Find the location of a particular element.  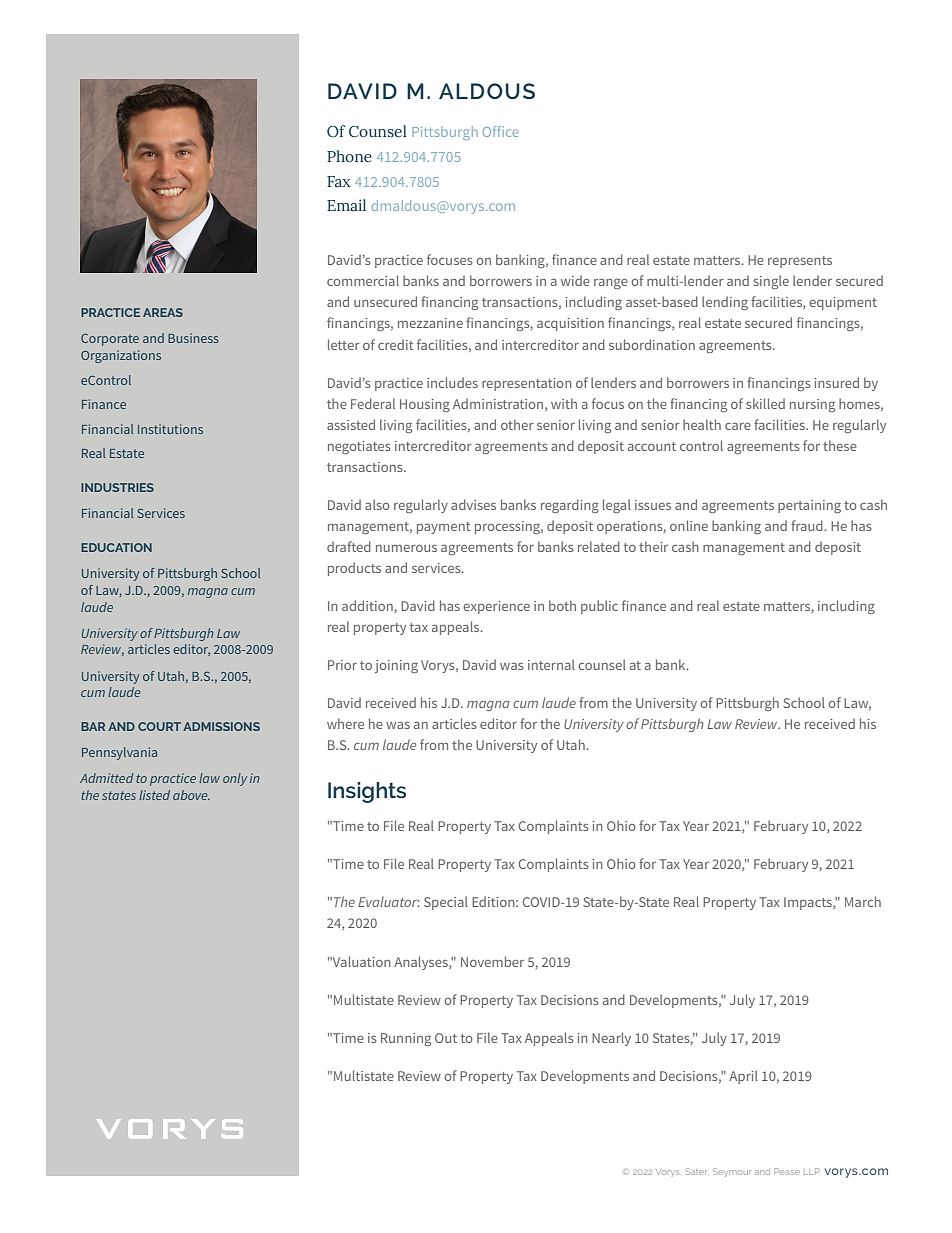

Fax is located at coordinates (339, 181).
